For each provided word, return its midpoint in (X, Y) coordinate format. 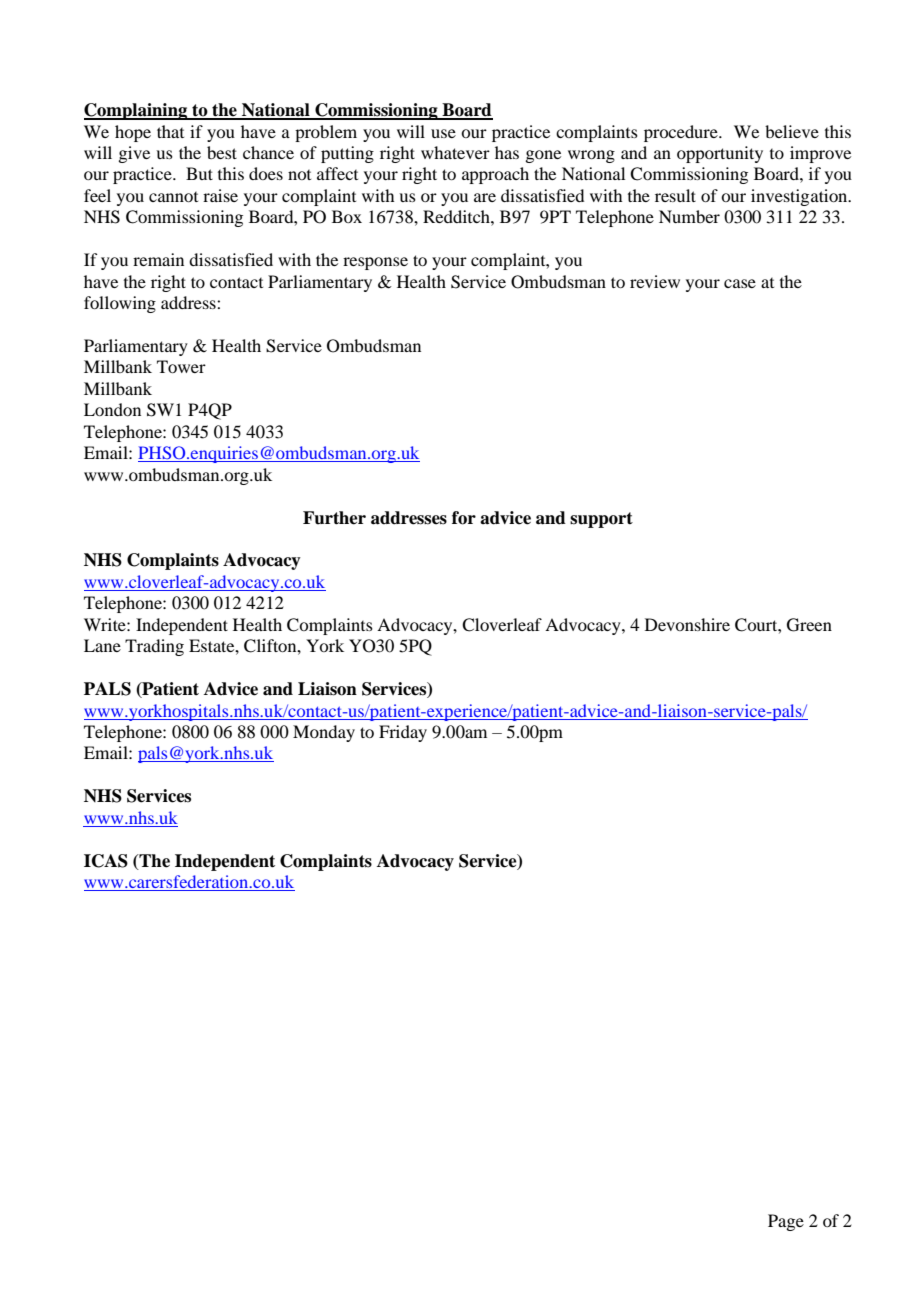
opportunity (720, 154)
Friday (403, 733)
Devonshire (687, 624)
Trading (154, 647)
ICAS (106, 861)
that (170, 131)
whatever (455, 152)
